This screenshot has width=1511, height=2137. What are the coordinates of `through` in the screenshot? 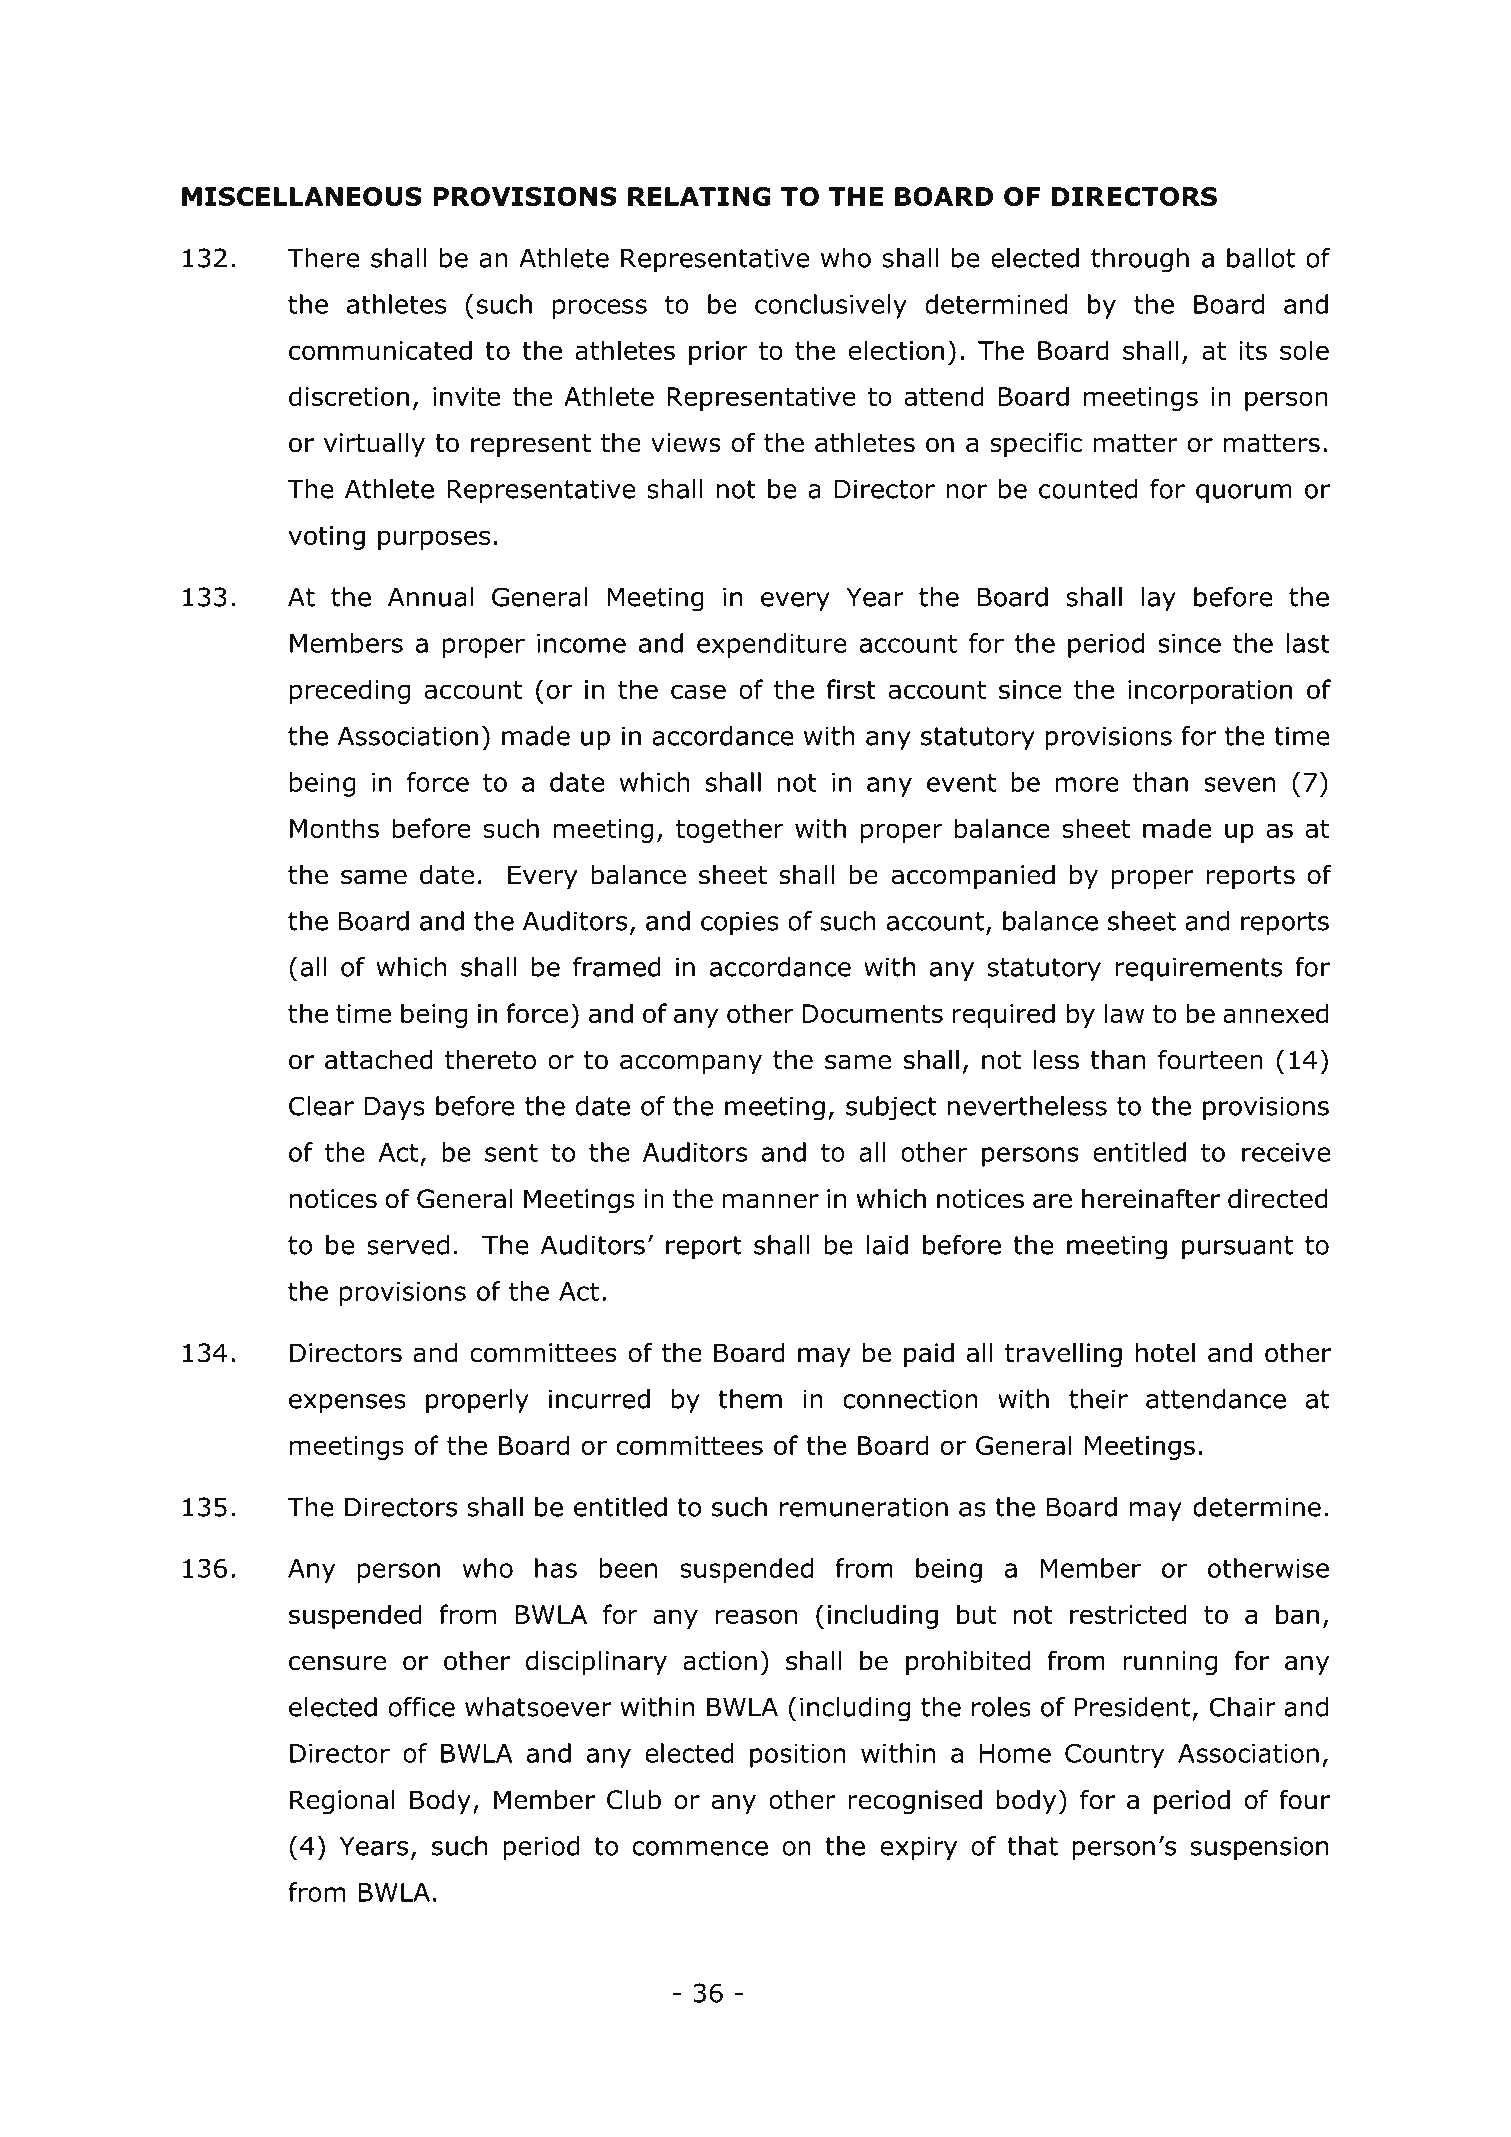 It's located at (1140, 260).
